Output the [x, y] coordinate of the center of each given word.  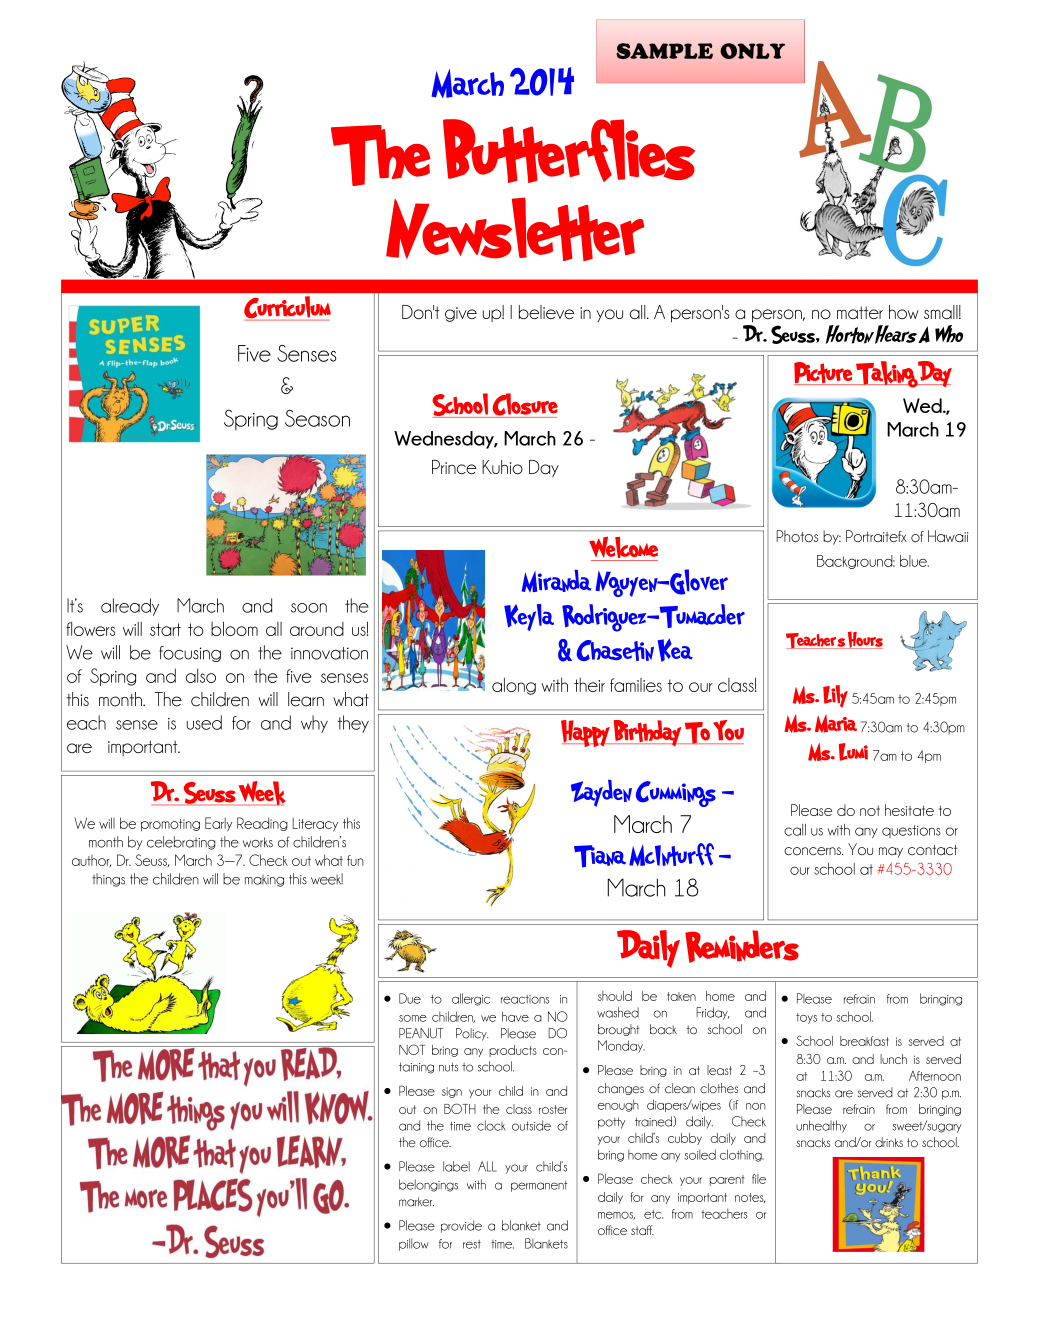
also [201, 675]
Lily [835, 696]
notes [750, 1198]
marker [416, 1202]
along [514, 686]
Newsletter [515, 229]
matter [860, 312]
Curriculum [287, 307]
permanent [539, 1186]
